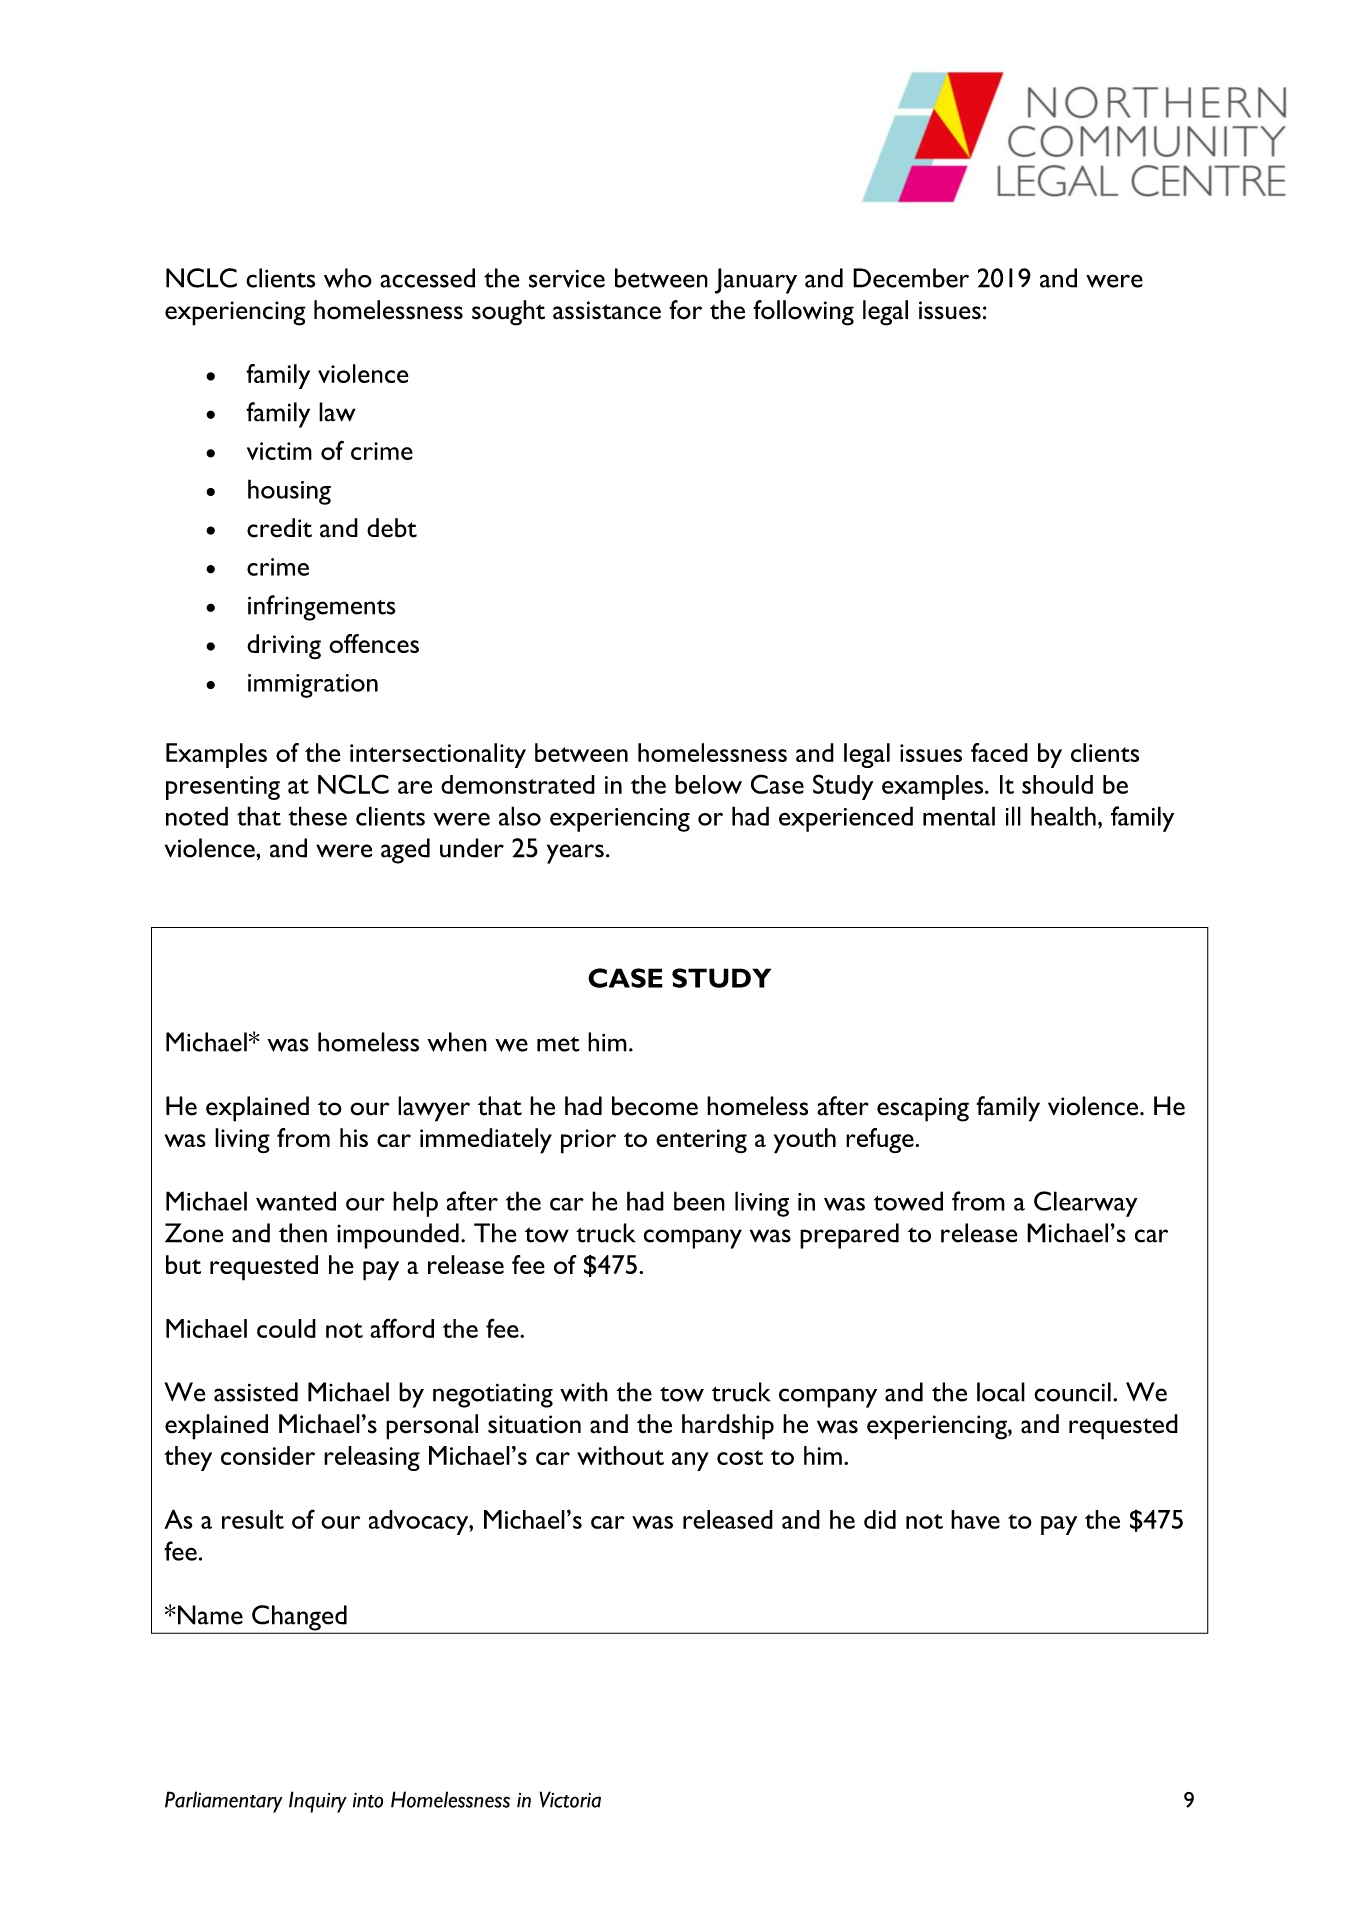 The width and height of the screenshot is (1359, 1921). I want to click on who, so click(348, 278).
